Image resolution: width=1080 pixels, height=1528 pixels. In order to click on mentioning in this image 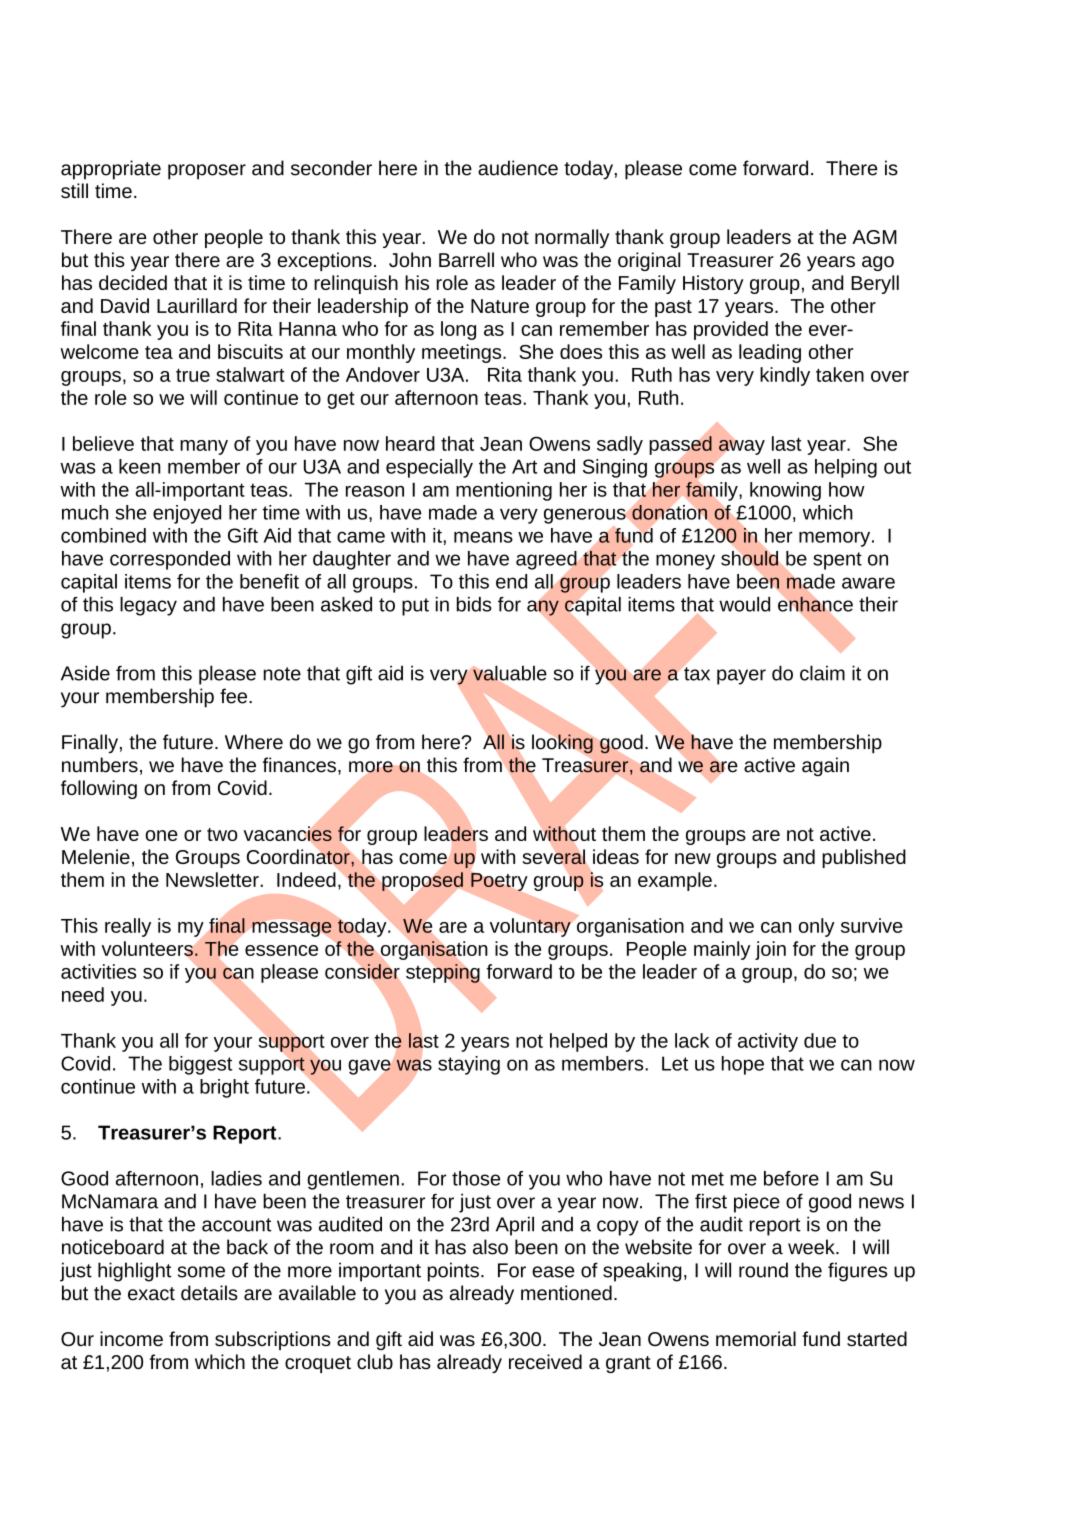, I will do `click(504, 491)`.
